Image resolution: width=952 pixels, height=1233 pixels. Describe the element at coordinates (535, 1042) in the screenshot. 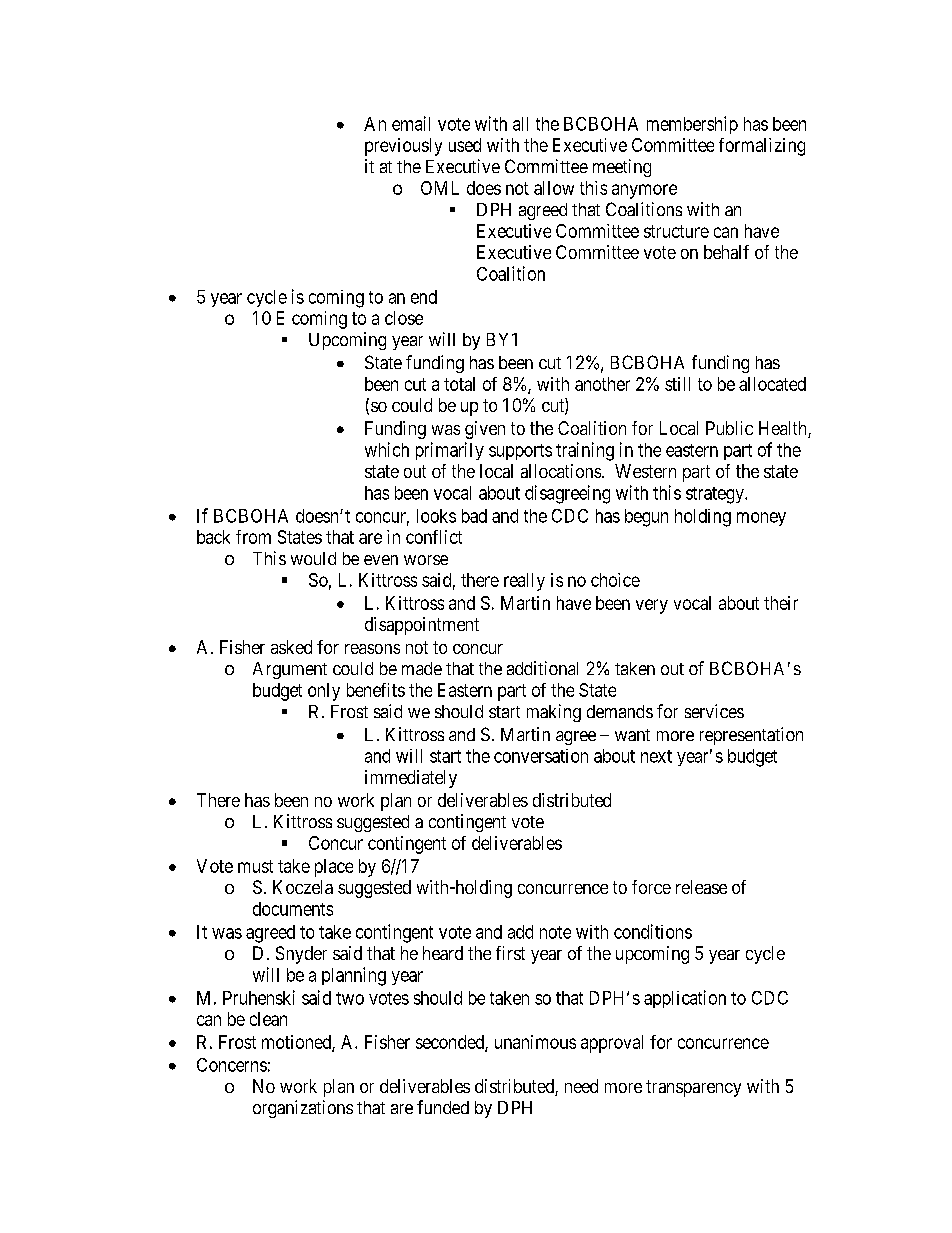

I see `unanimous` at that location.
